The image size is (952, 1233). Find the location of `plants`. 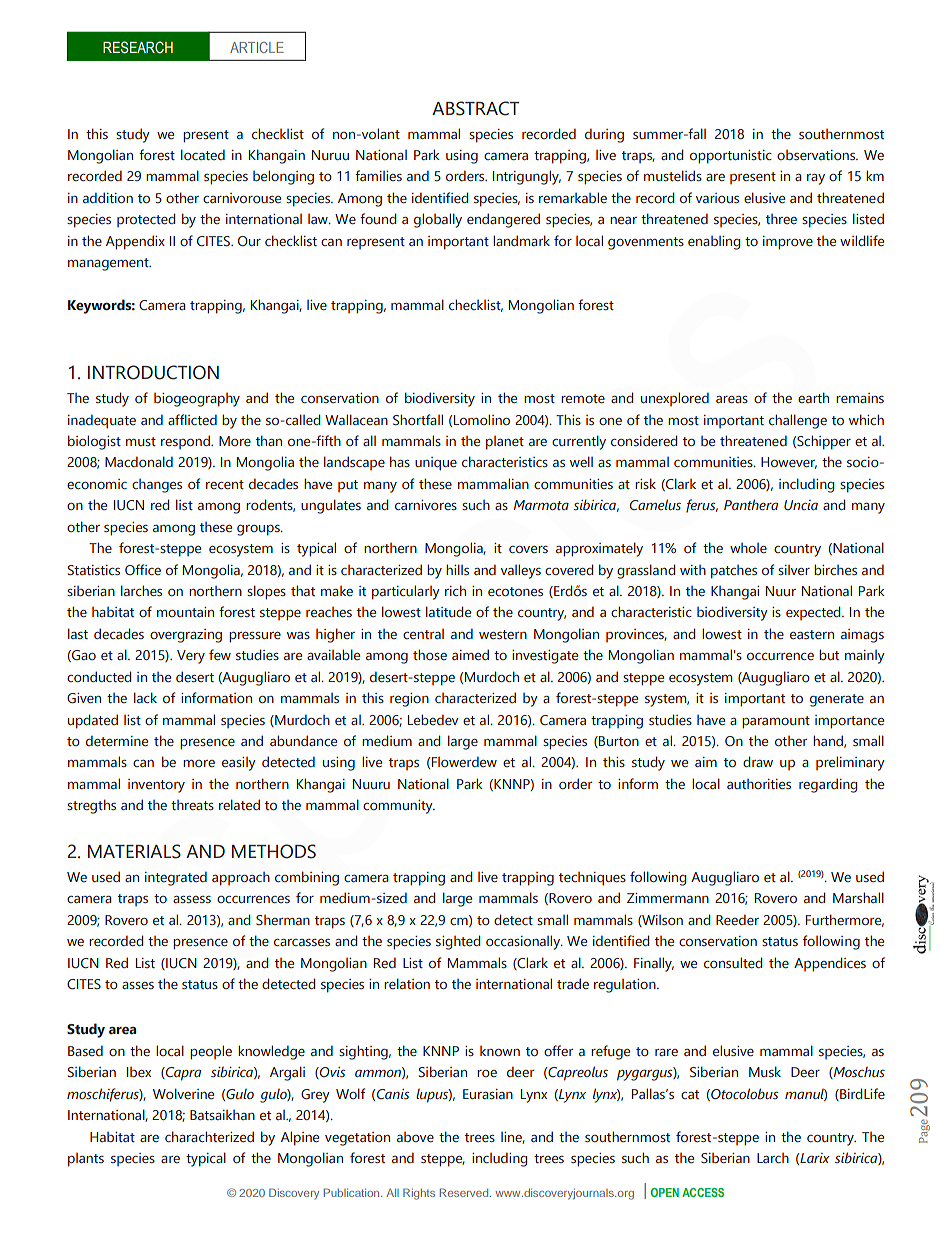

plants is located at coordinates (86, 1160).
